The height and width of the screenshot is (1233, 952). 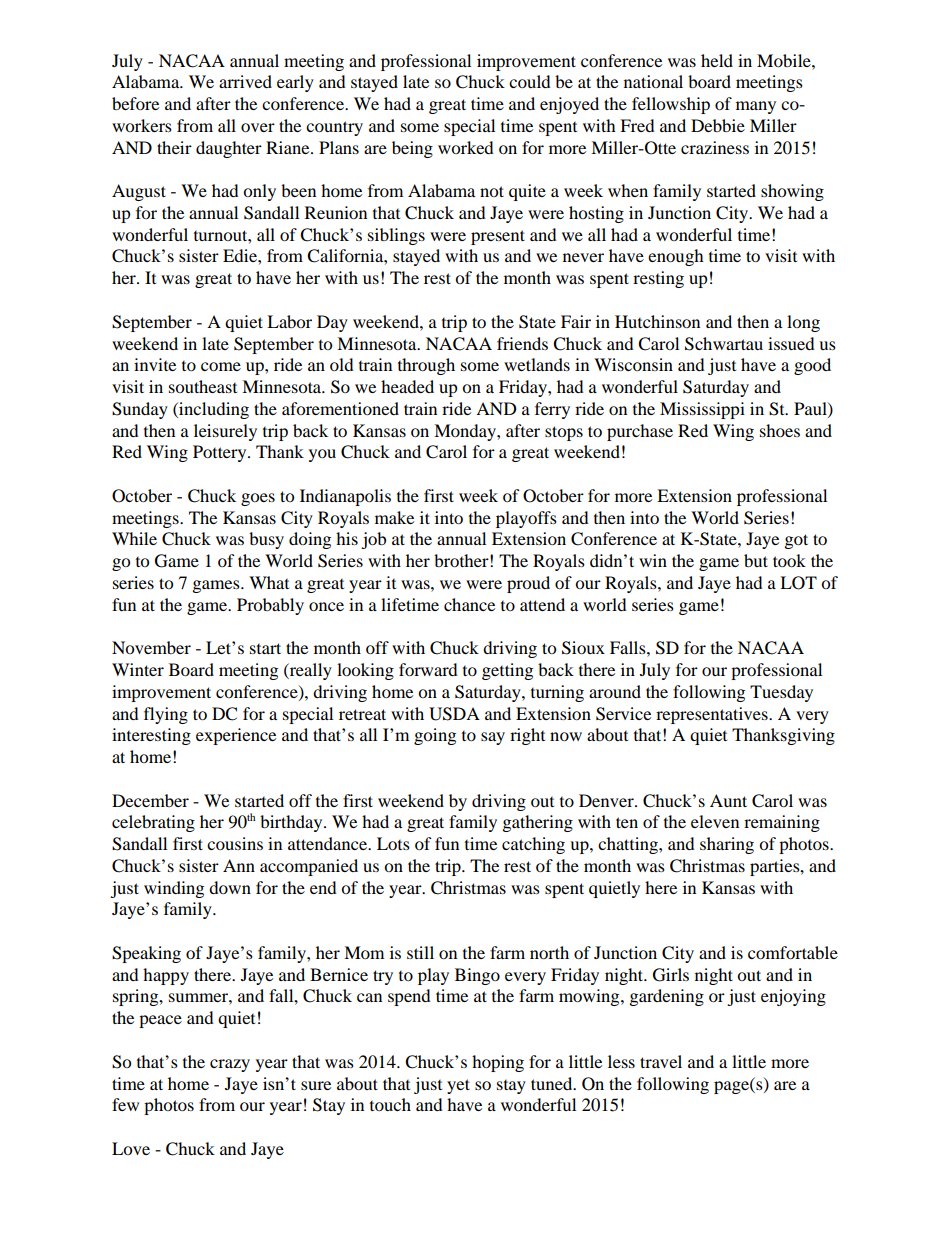 I want to click on arrived, so click(x=245, y=81).
